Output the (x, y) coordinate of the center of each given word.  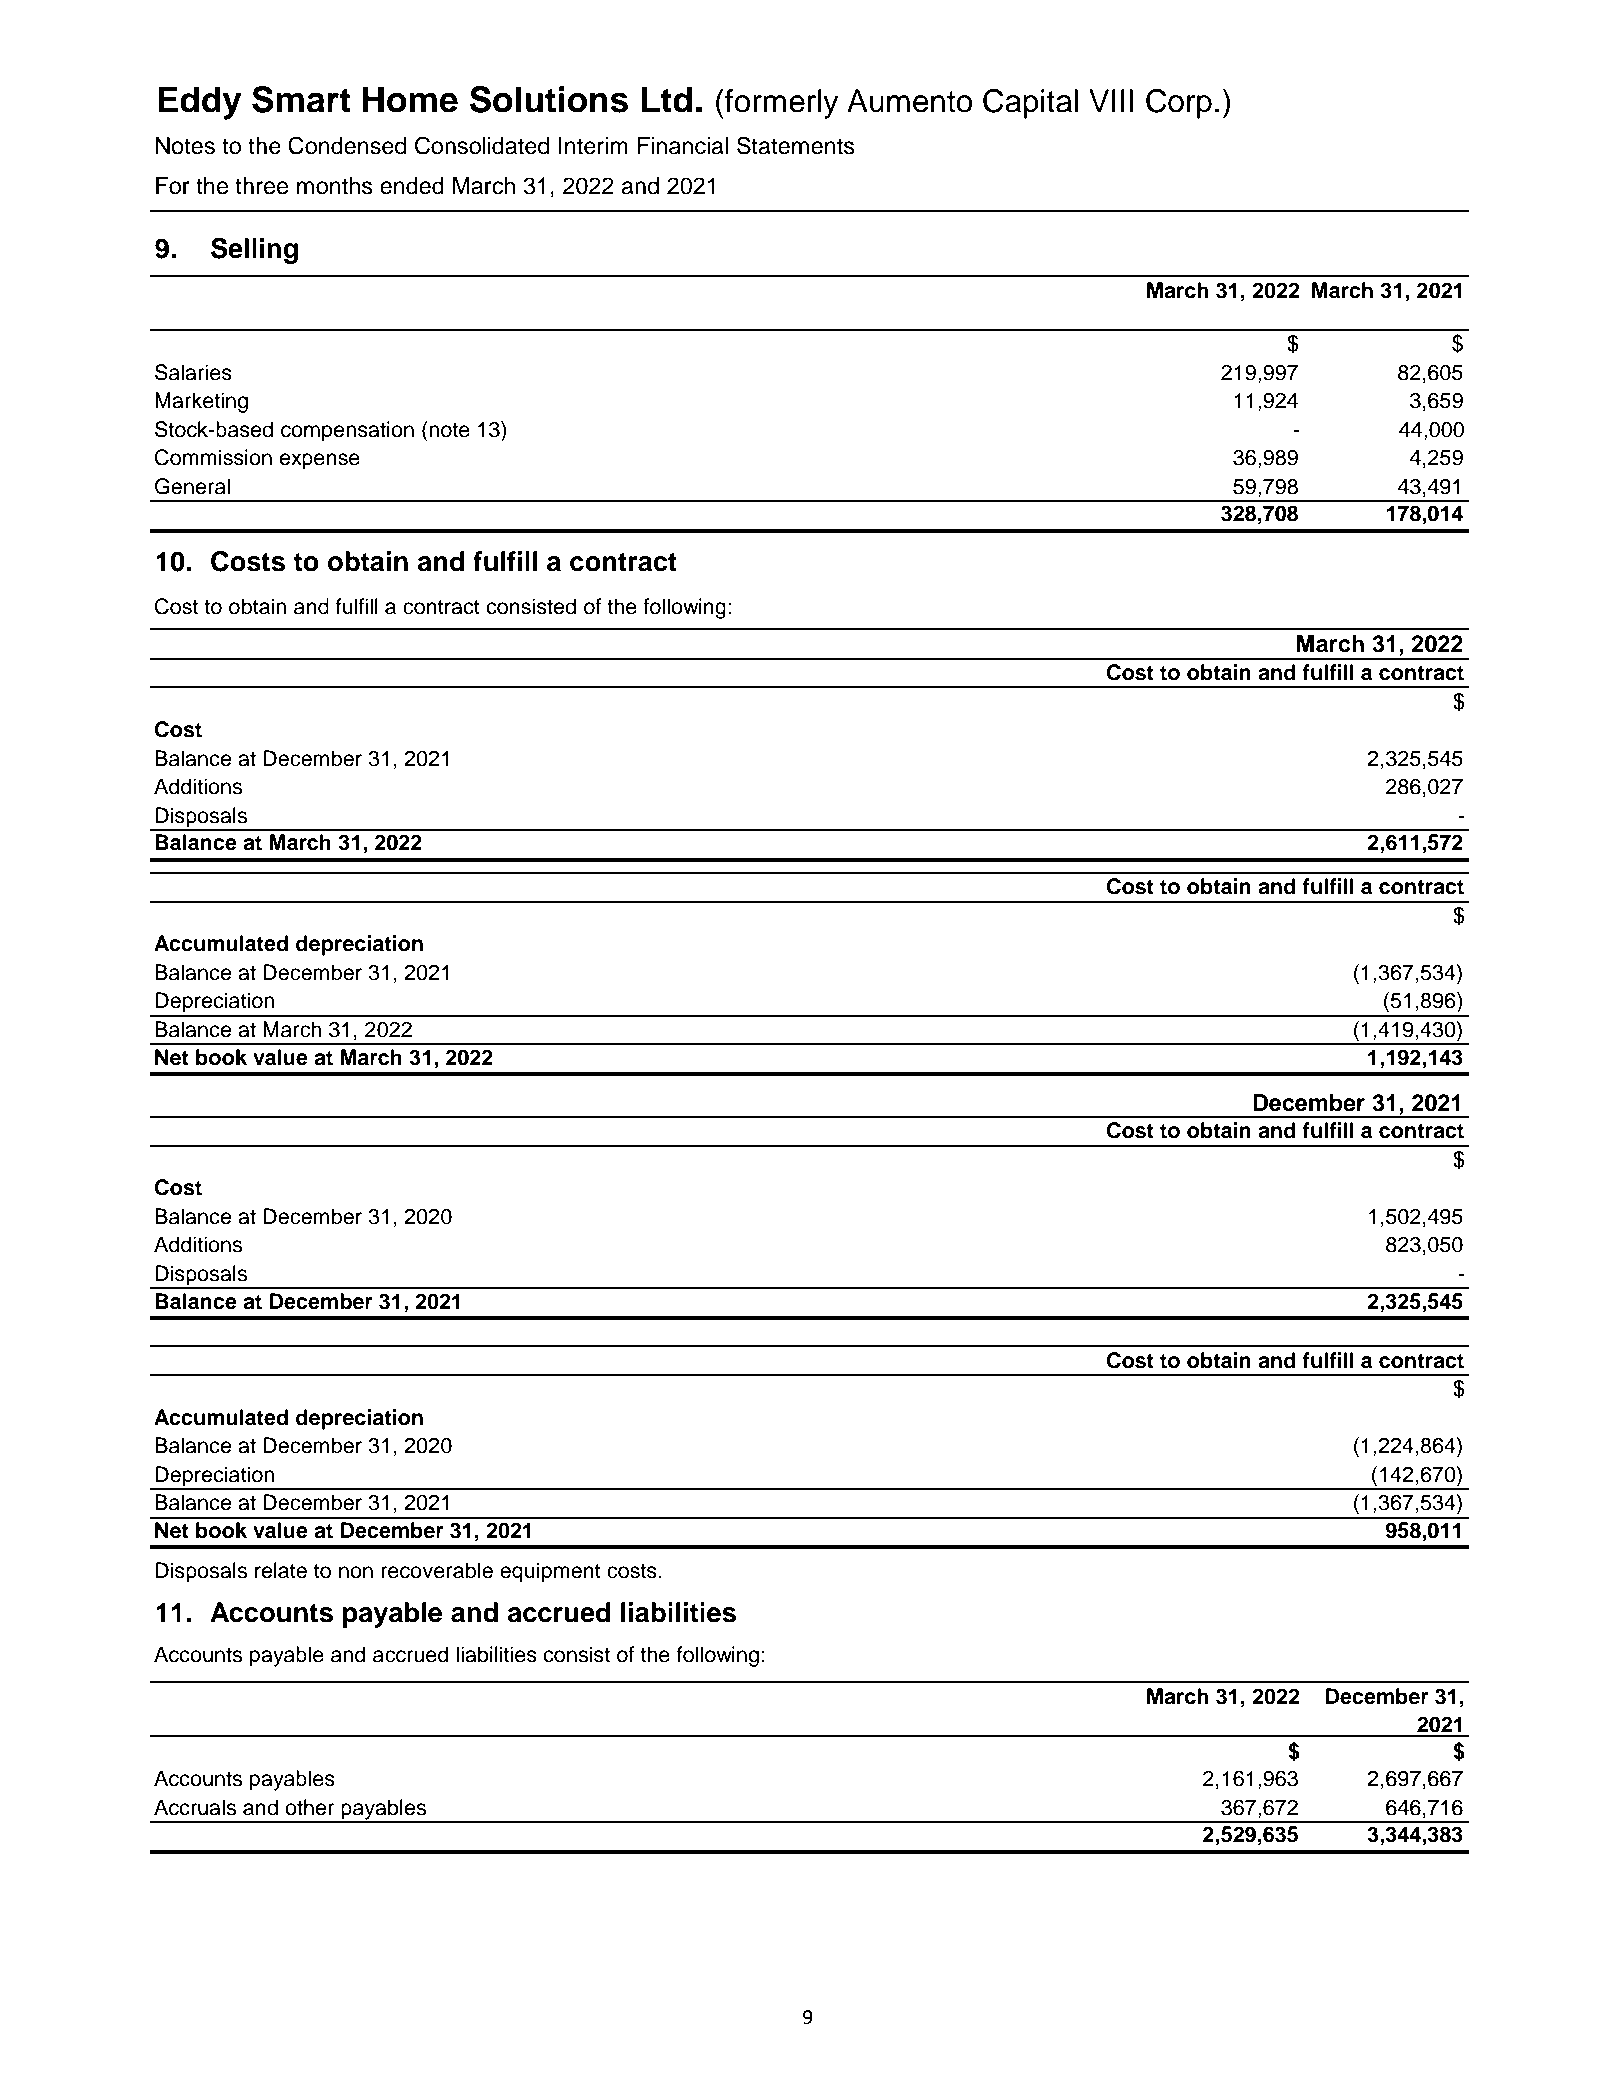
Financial (683, 146)
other (309, 1807)
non (356, 1572)
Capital (1030, 104)
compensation (347, 431)
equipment (550, 1572)
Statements (796, 145)
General (192, 486)
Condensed (347, 145)
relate (281, 1570)
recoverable (437, 1570)
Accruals (195, 1807)
